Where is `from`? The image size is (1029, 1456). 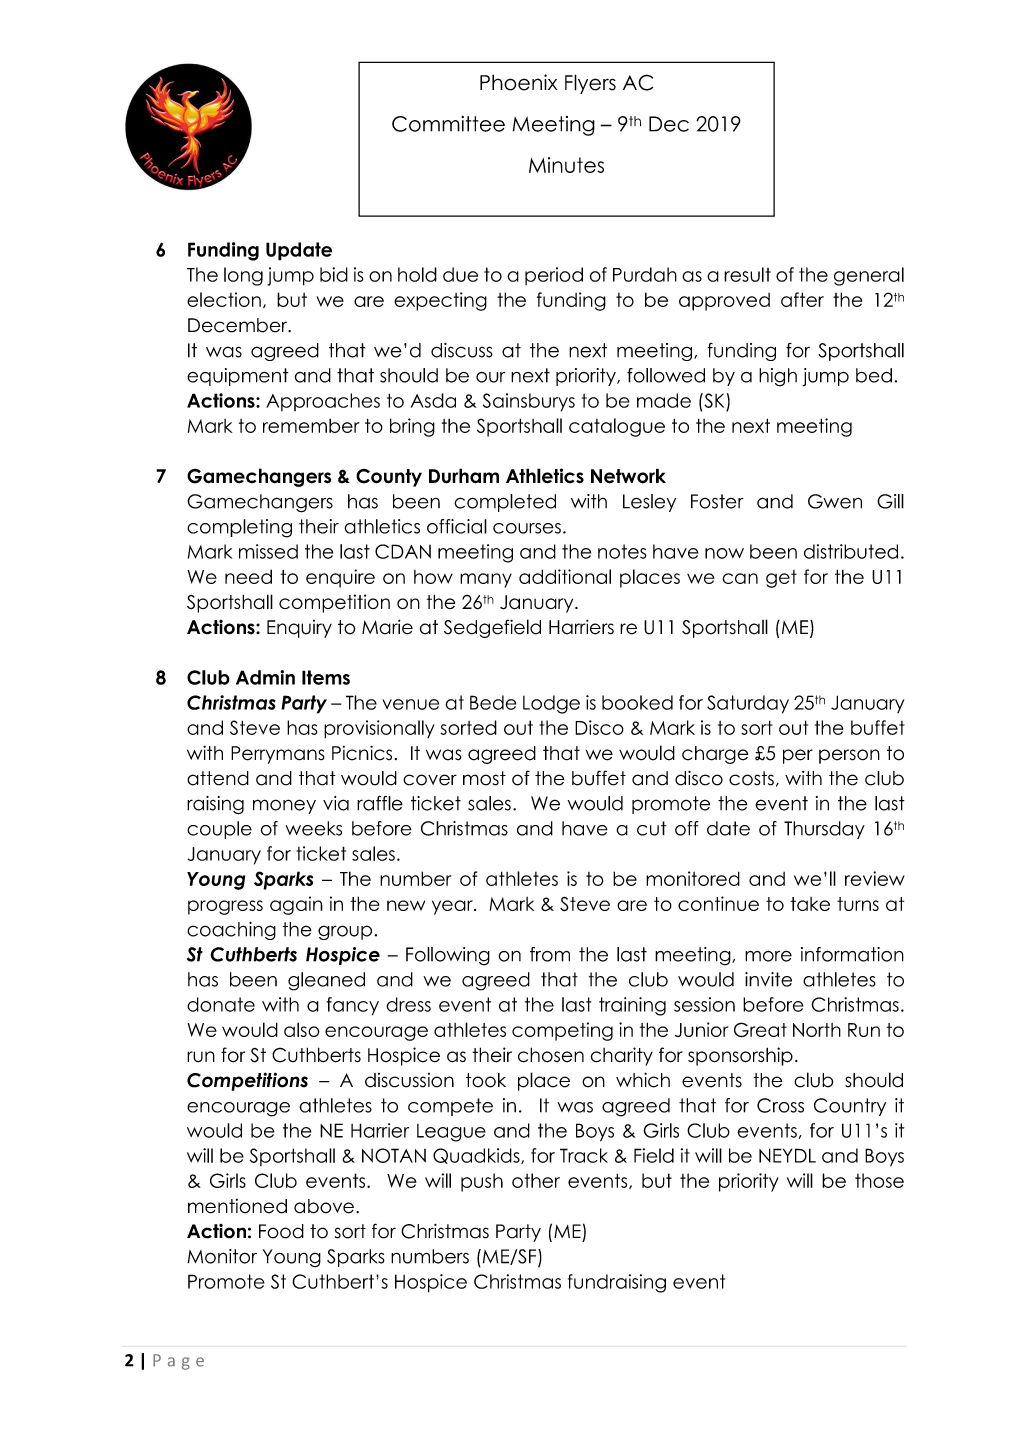 from is located at coordinates (550, 954).
